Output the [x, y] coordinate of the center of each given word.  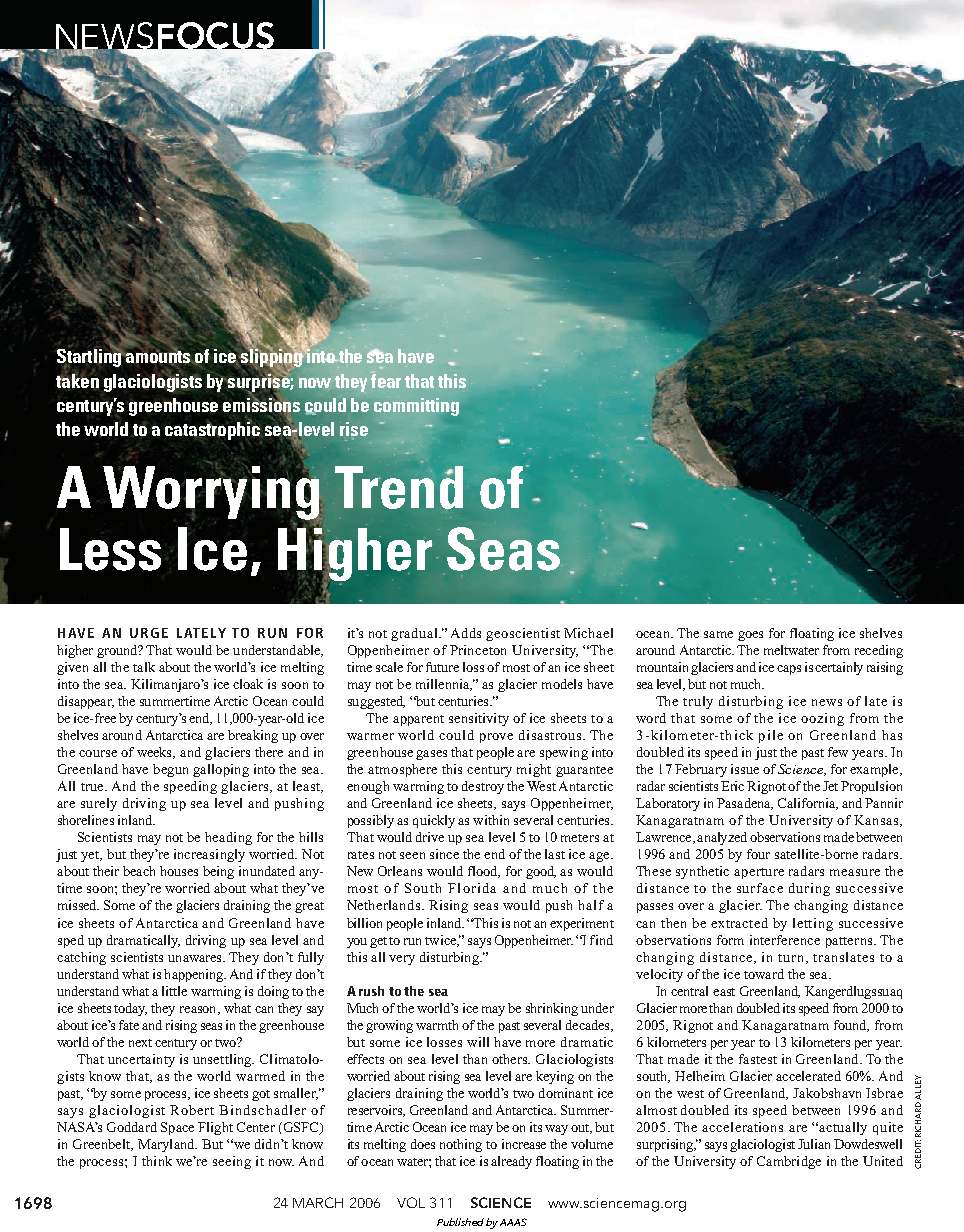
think [157, 1161]
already [511, 1162]
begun [170, 770]
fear [386, 380]
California [808, 804]
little [174, 991]
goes [750, 636]
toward [764, 974]
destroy [483, 787]
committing [416, 407]
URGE [149, 633]
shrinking [552, 1009]
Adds [466, 633]
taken [77, 379]
